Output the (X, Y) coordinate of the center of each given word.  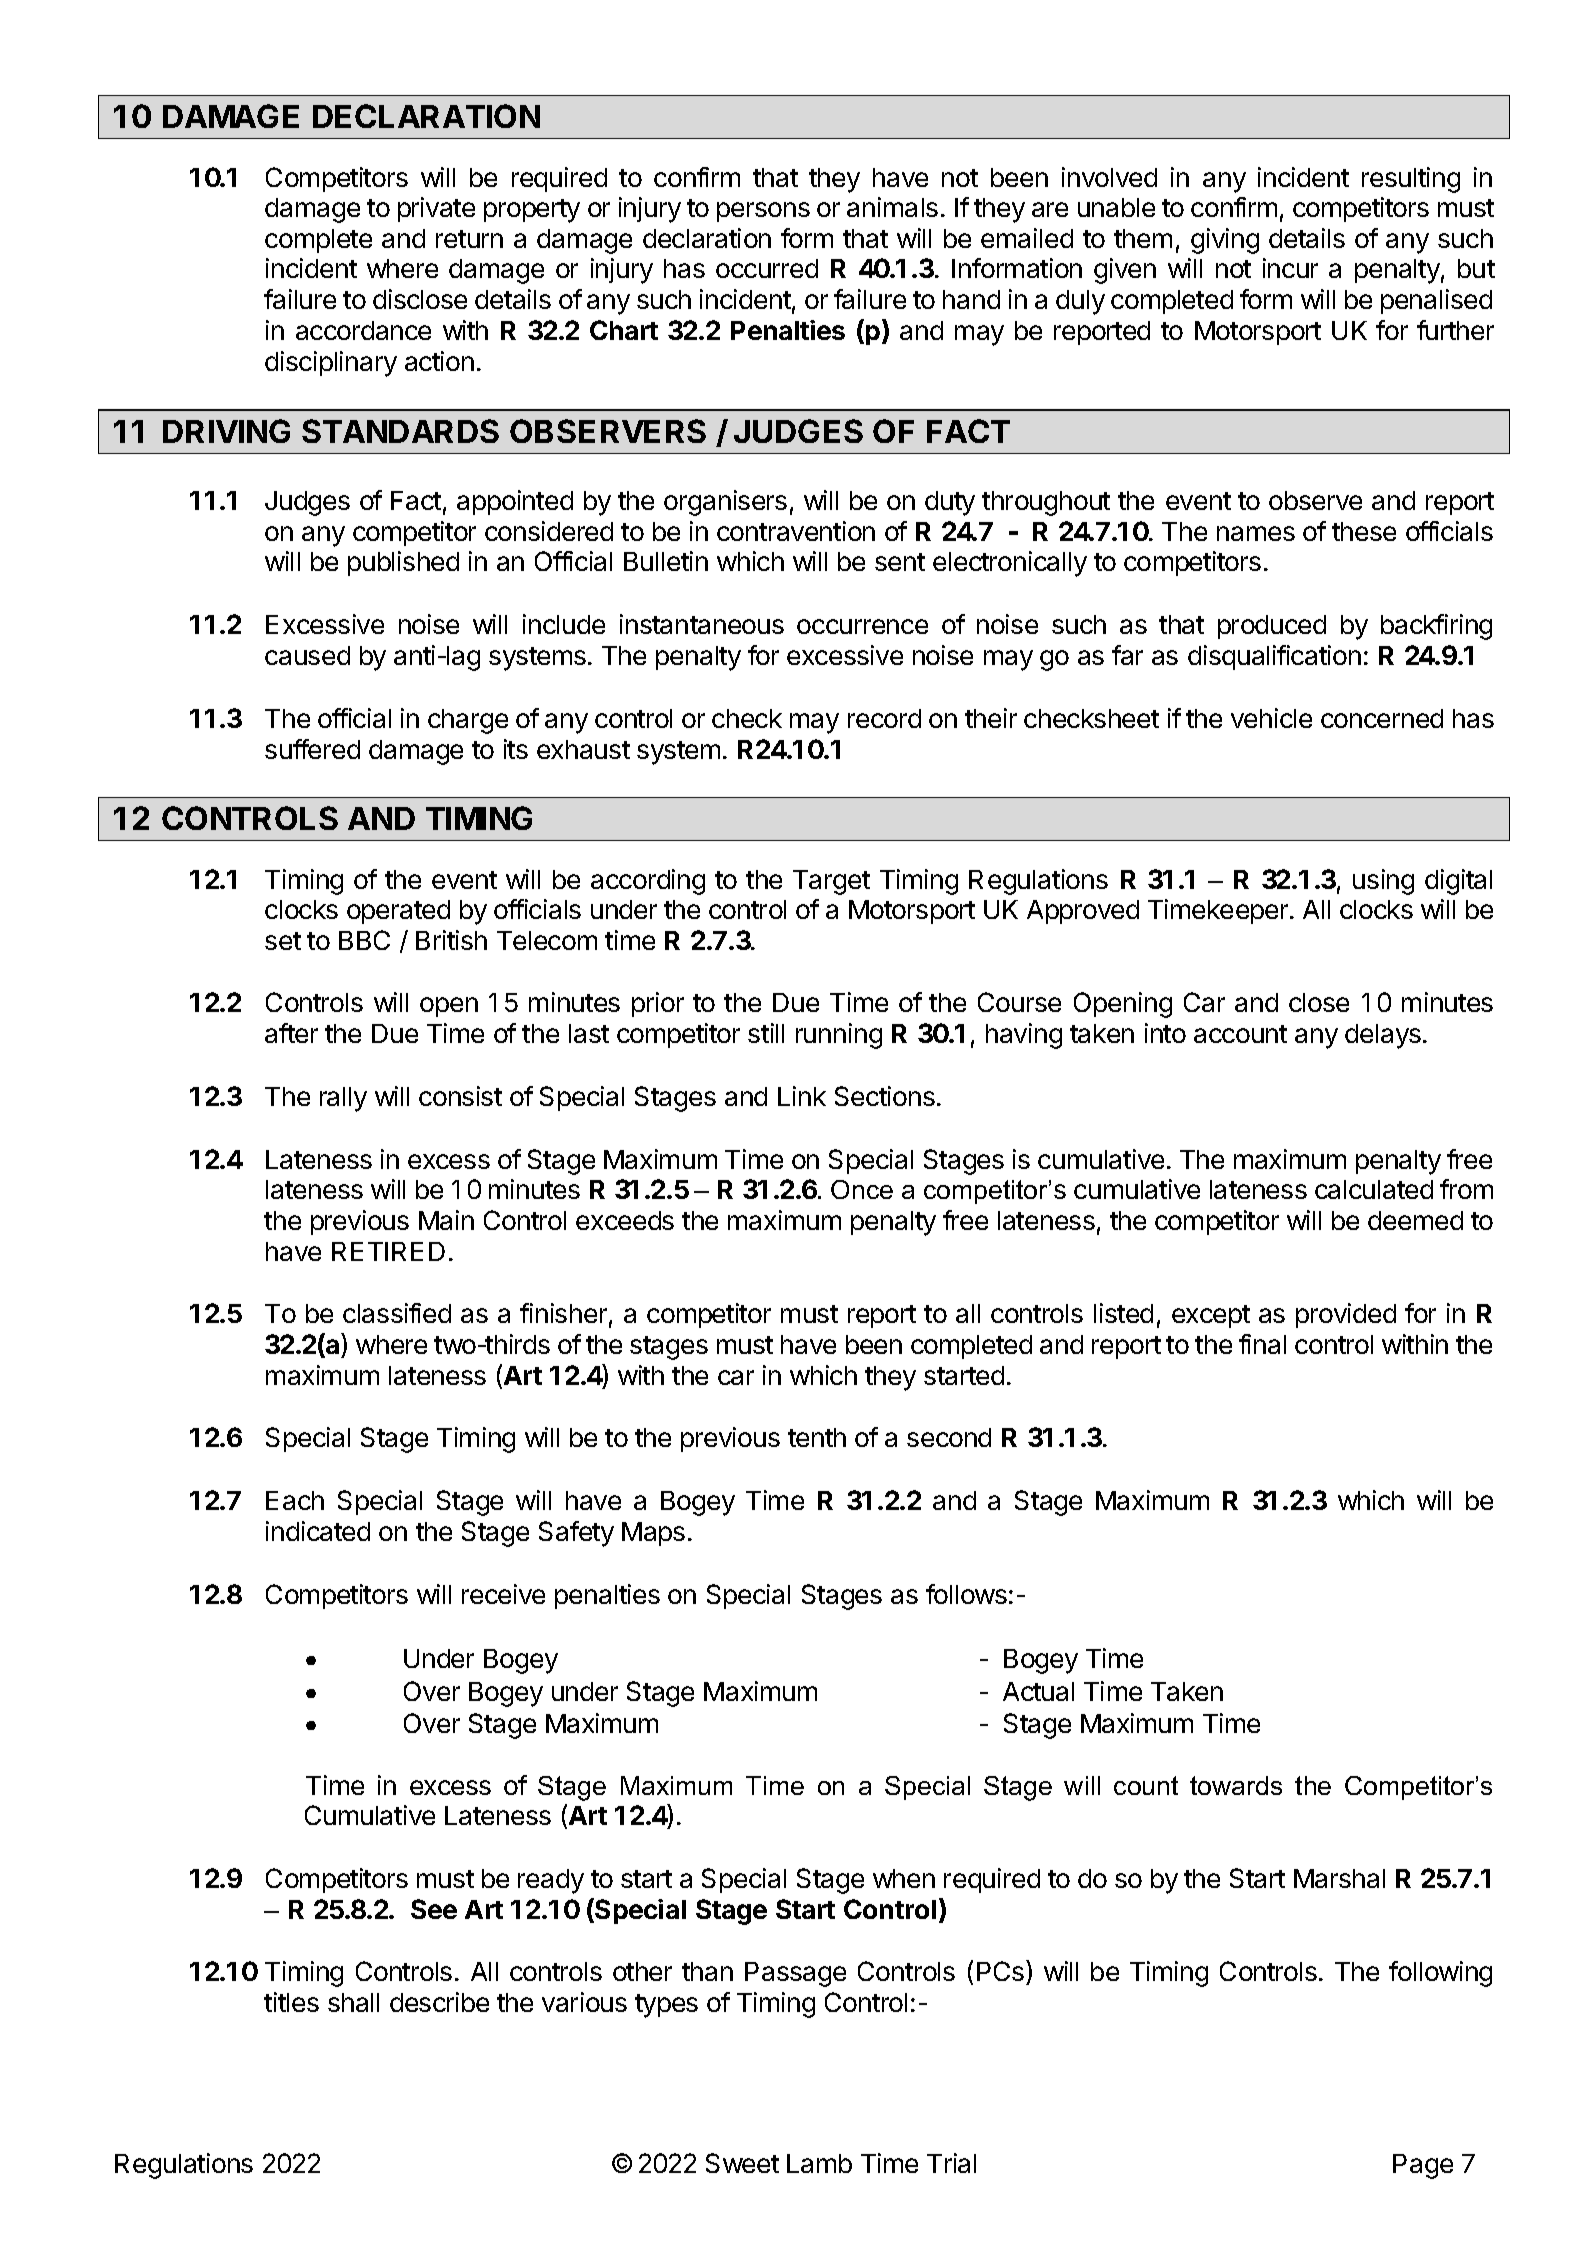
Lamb (819, 2163)
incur (1290, 268)
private (436, 209)
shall (353, 2002)
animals (892, 207)
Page (1423, 2166)
